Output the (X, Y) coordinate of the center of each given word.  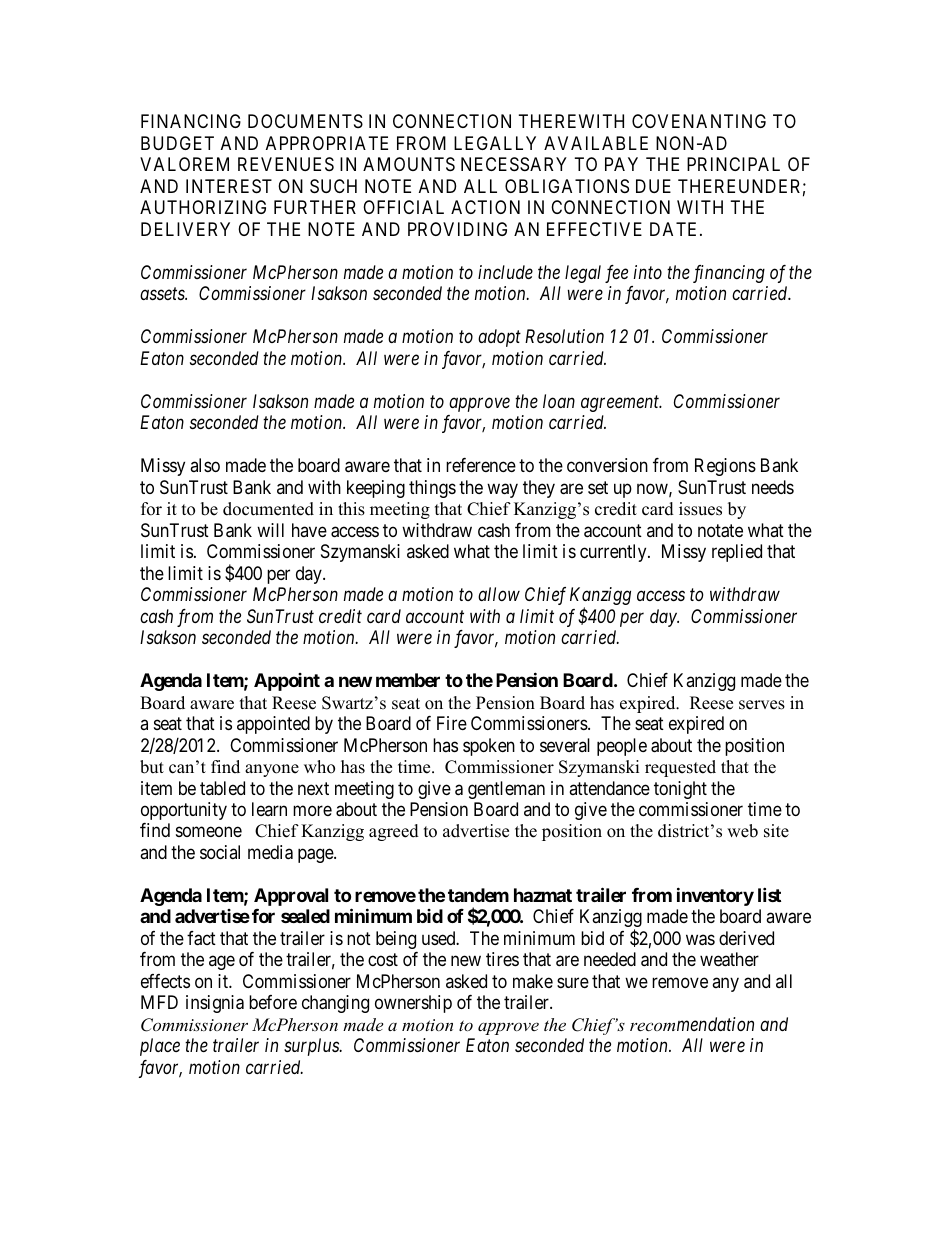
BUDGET (177, 143)
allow (499, 594)
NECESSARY (514, 164)
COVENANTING (699, 121)
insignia (215, 1004)
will (270, 530)
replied (737, 553)
